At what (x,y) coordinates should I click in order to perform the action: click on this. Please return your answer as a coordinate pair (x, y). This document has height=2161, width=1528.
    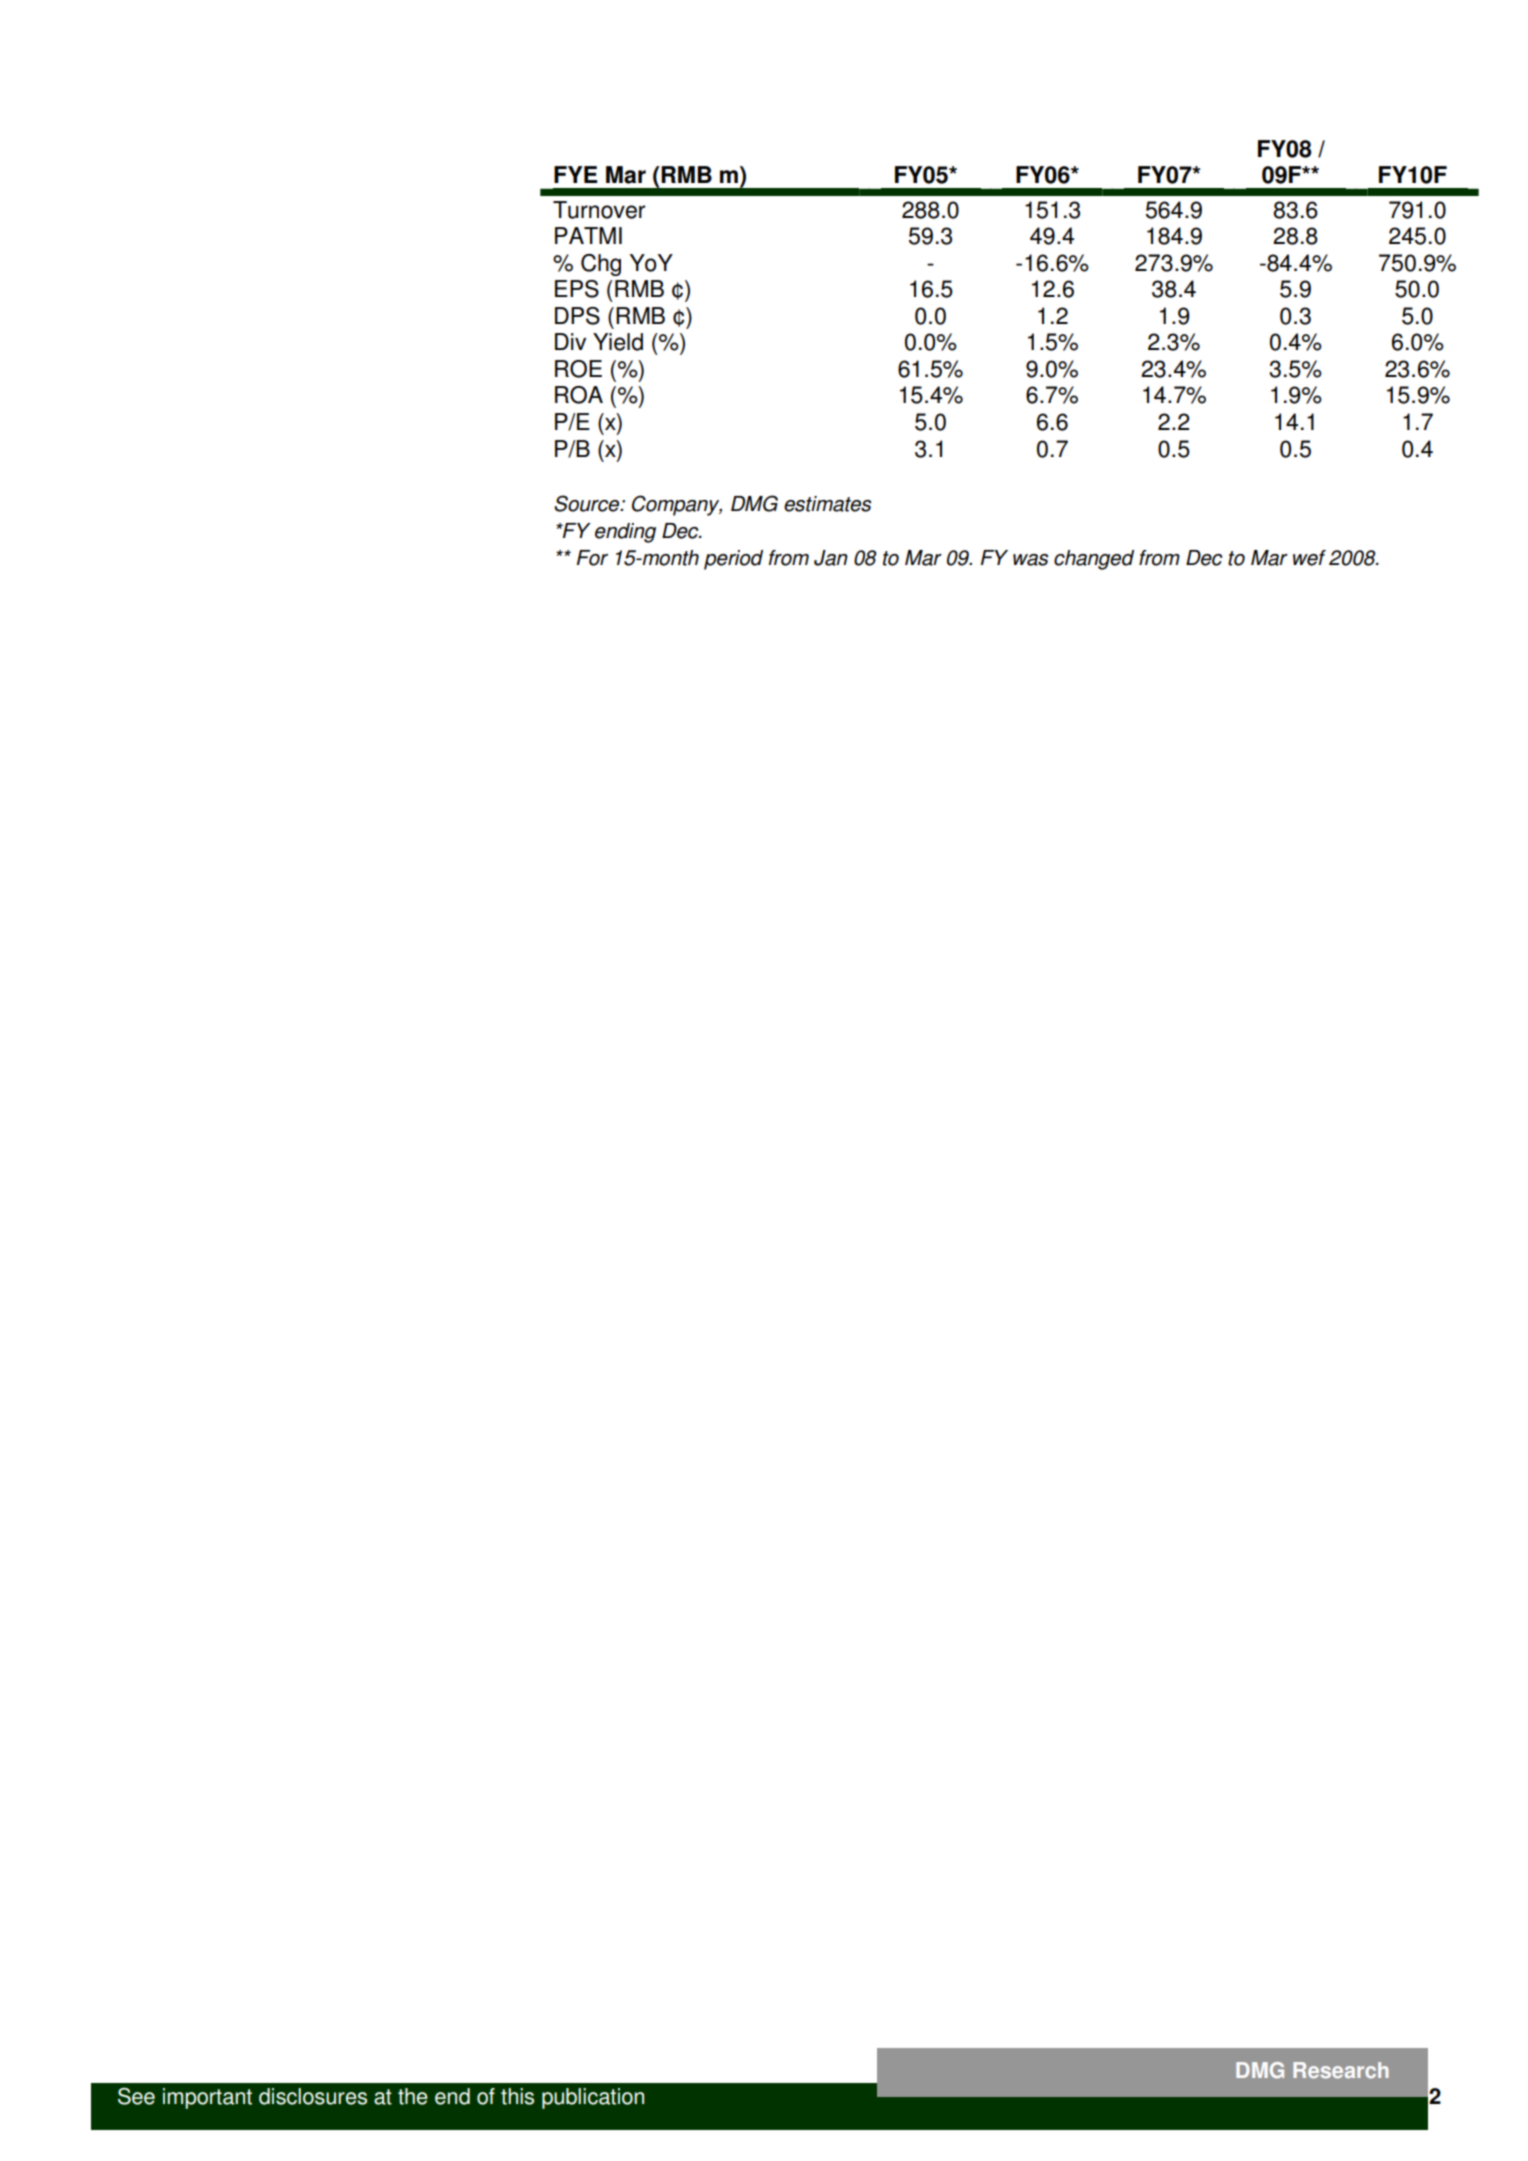
    Looking at the image, I should click on (517, 2096).
